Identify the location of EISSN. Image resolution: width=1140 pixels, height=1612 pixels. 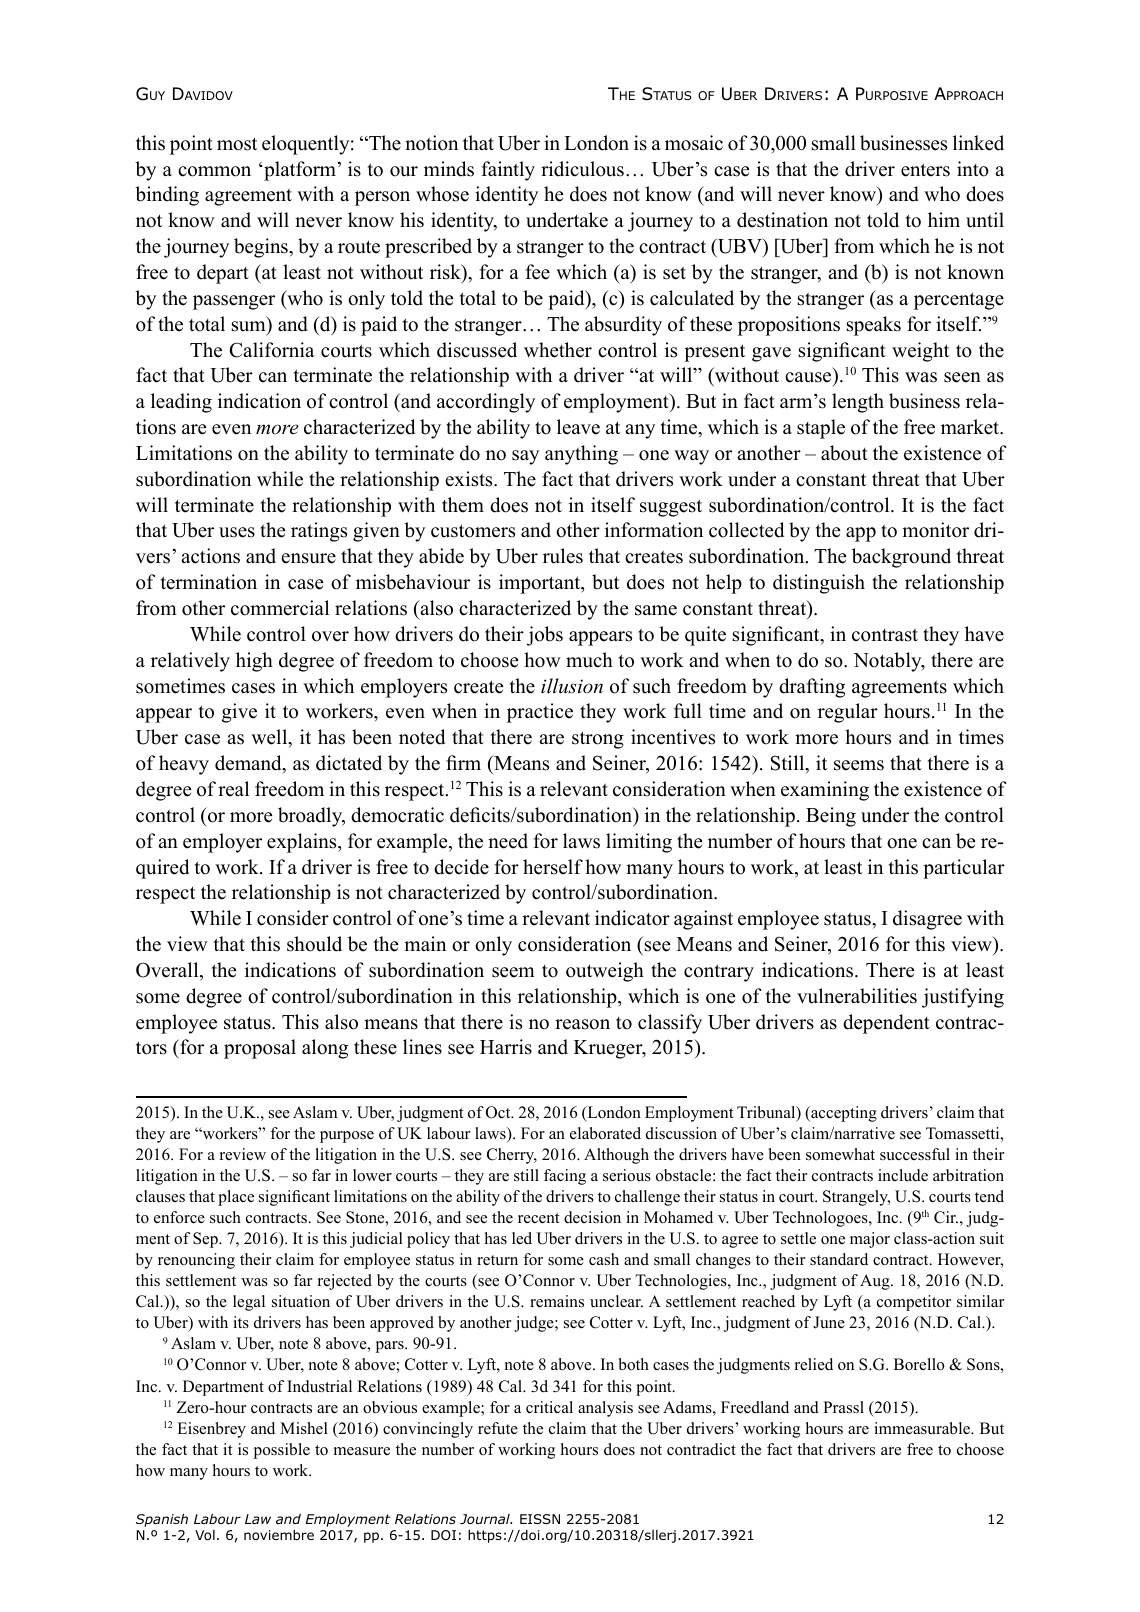
(540, 1519).
